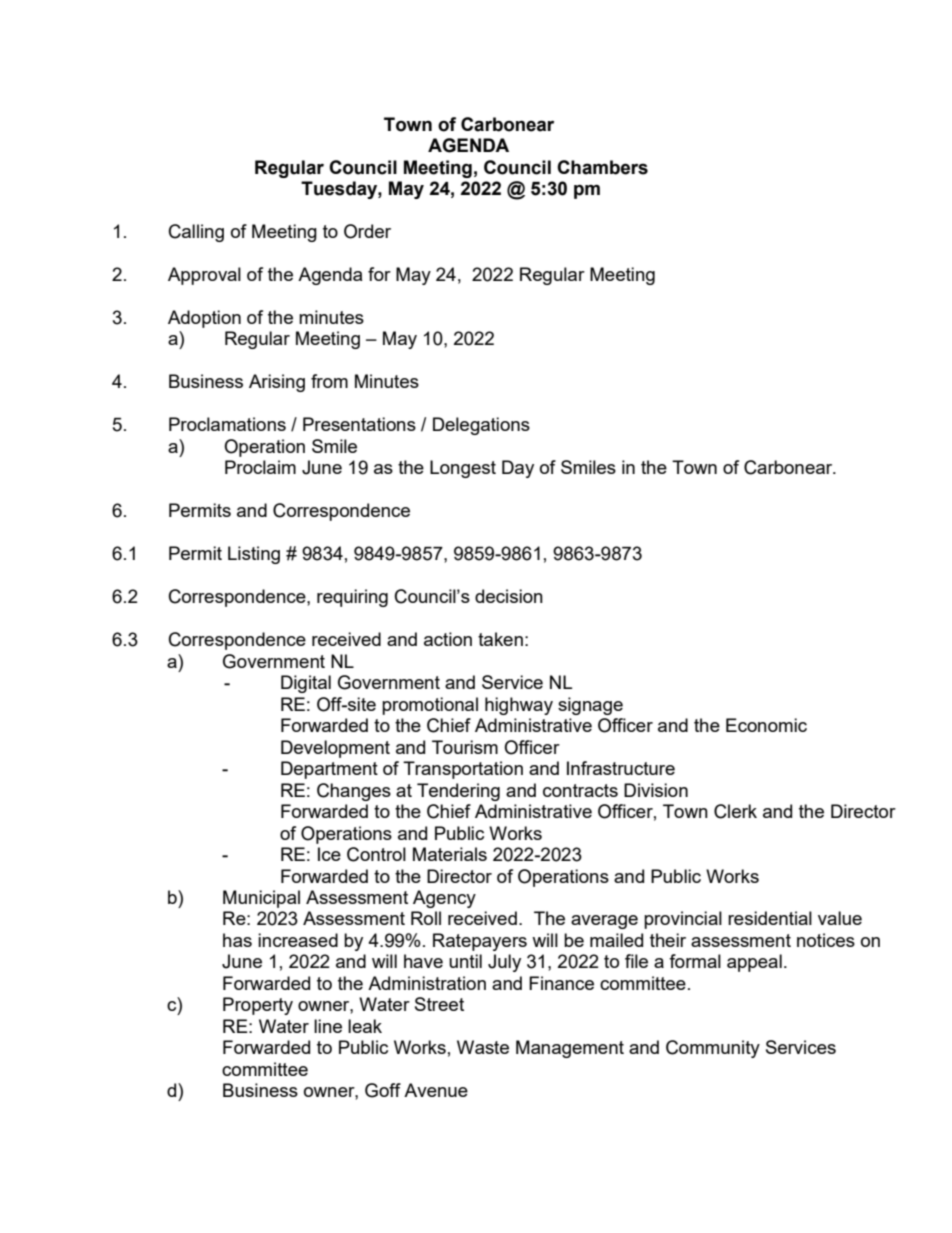 The width and height of the image is (952, 1233). I want to click on Calling, so click(196, 233).
